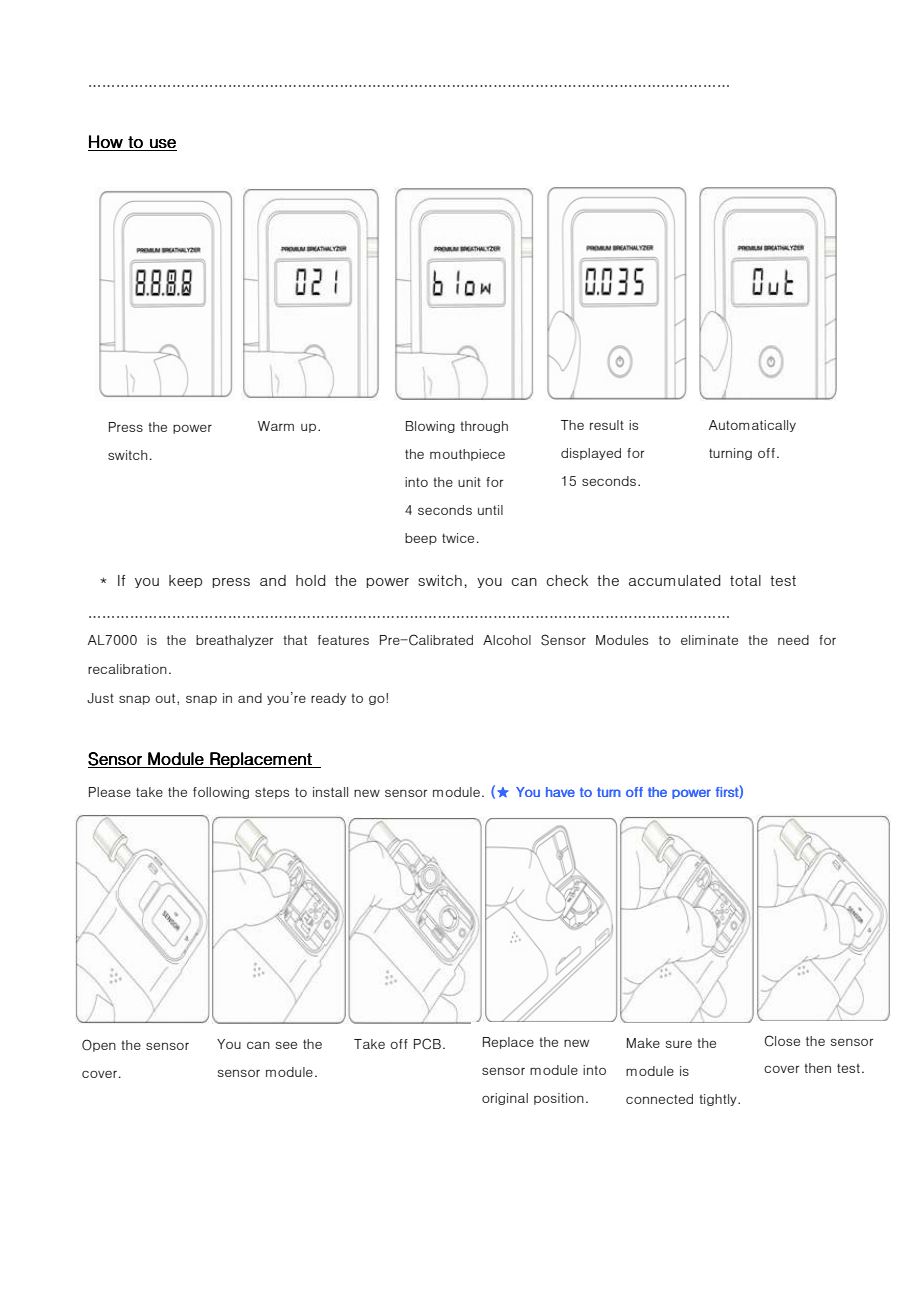 The height and width of the page is (1308, 924). I want to click on through, so click(484, 427).
